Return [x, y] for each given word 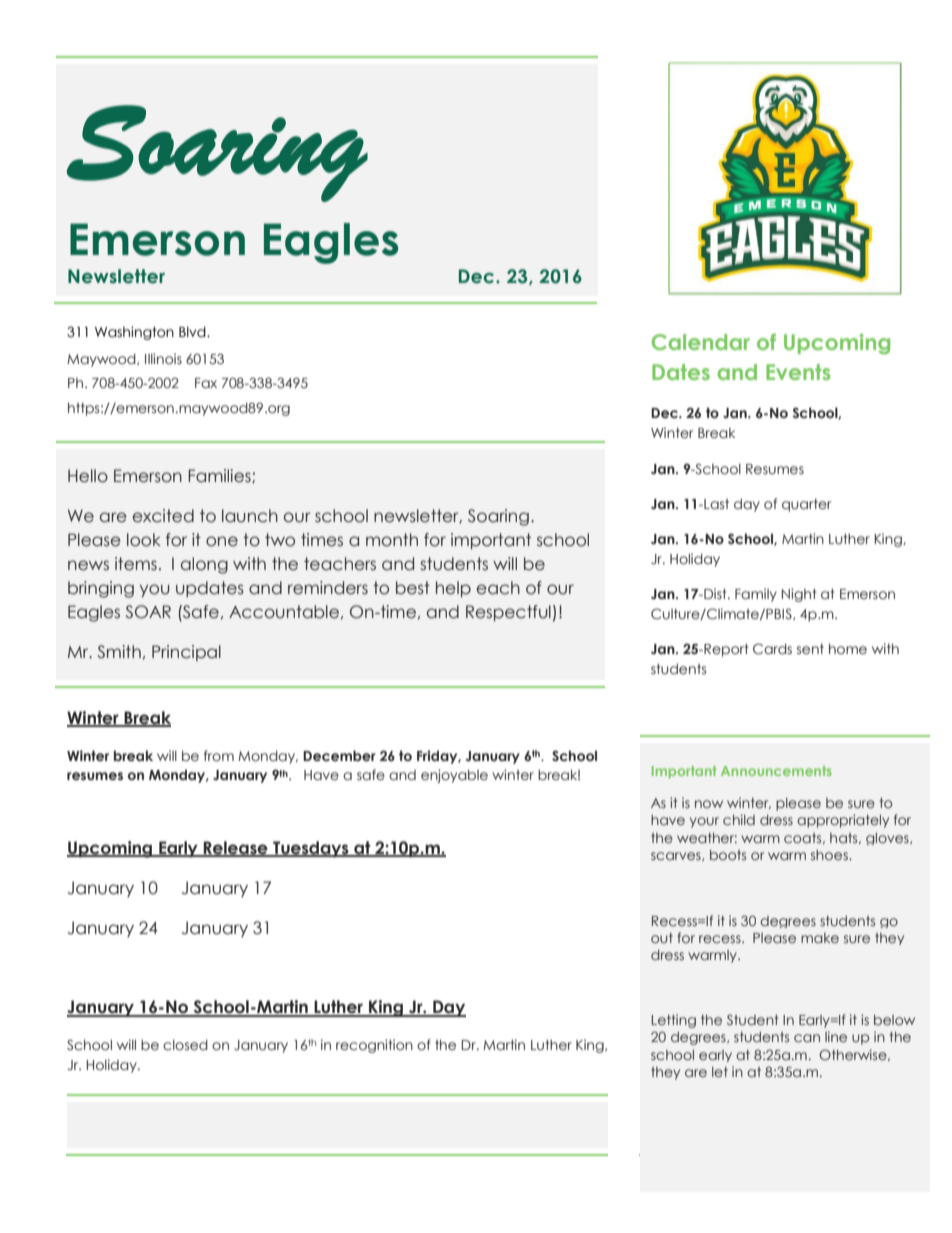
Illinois [163, 358]
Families [220, 476]
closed [185, 1044]
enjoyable [454, 776]
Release [236, 849]
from [219, 755]
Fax [206, 383]
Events [798, 372]
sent [810, 648]
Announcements [776, 771]
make [820, 938]
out [662, 938]
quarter [806, 505]
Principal [186, 653]
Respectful [508, 613]
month [392, 540]
